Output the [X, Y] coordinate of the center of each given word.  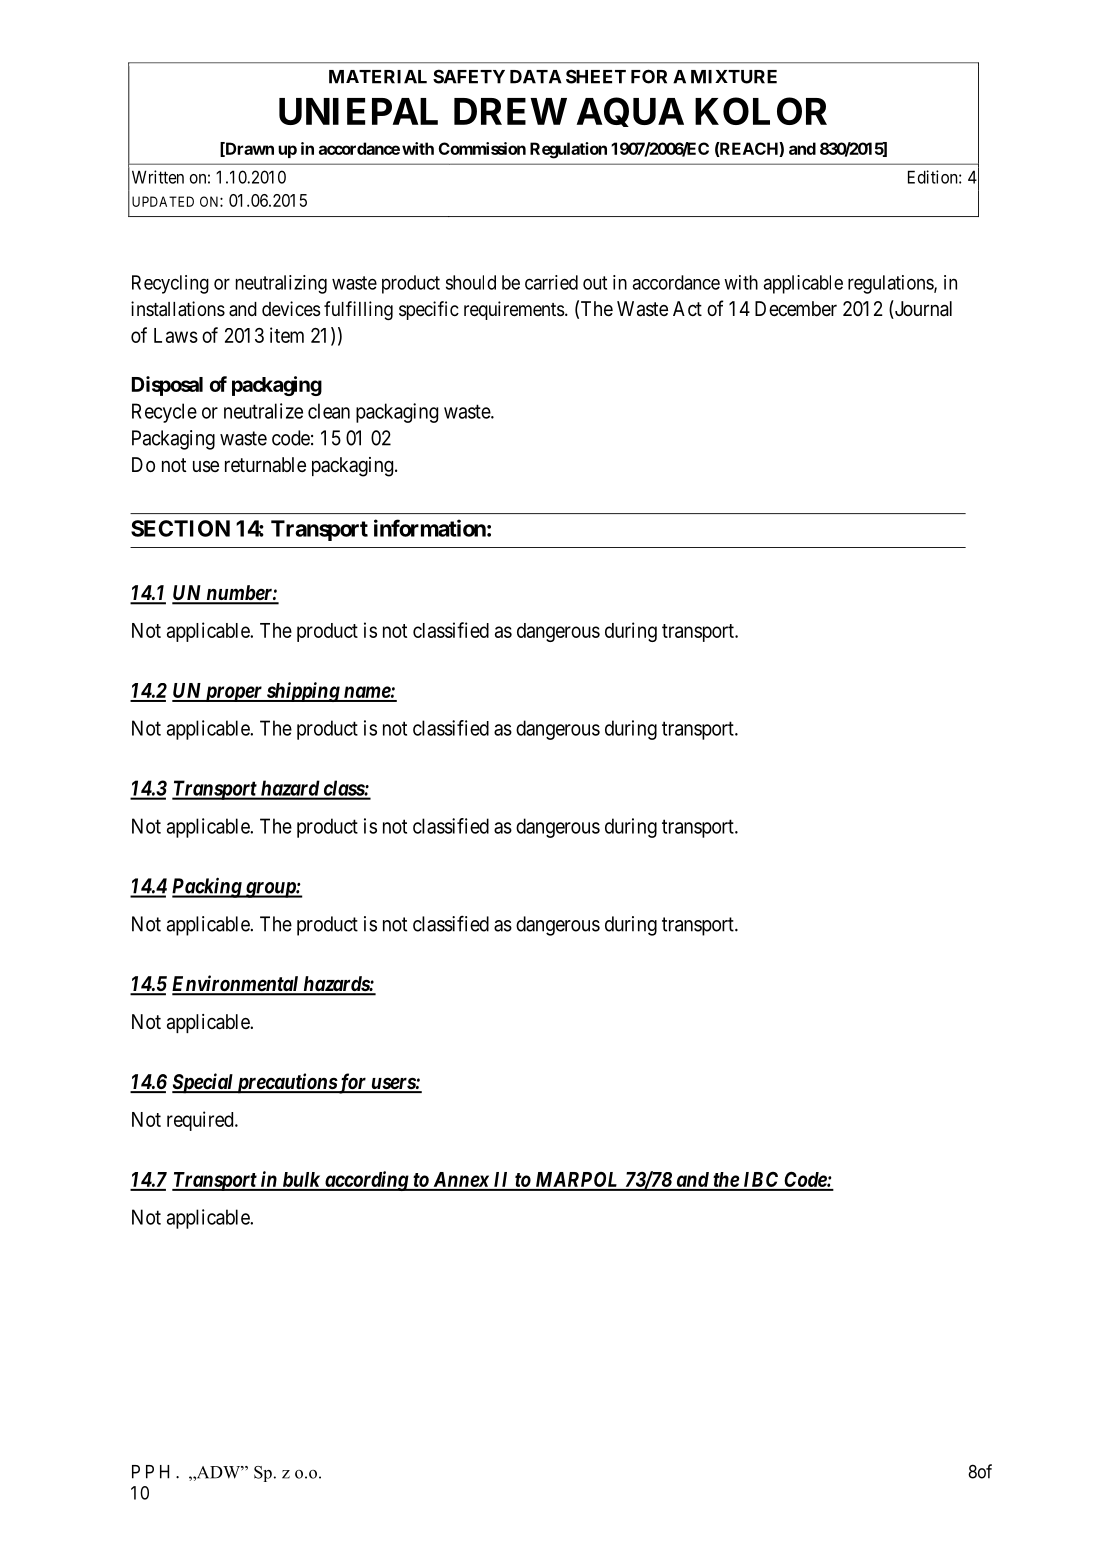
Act [687, 308]
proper [233, 694]
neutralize [263, 411]
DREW [510, 111]
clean [329, 411]
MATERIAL [378, 77]
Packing [207, 887]
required [201, 1121]
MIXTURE [734, 77]
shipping [302, 692]
